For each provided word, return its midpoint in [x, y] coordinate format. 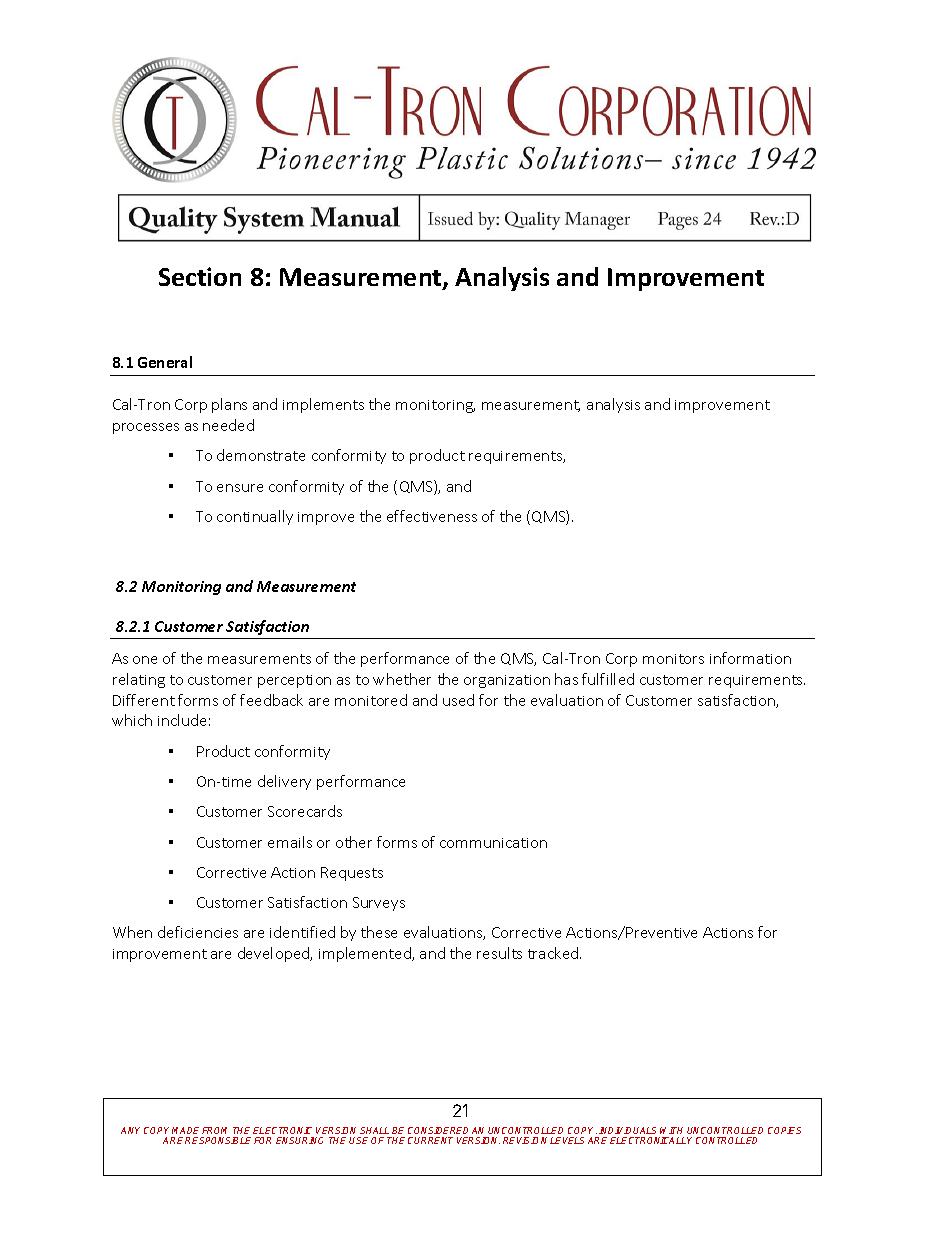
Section [200, 276]
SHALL [374, 1130]
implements [323, 405]
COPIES [784, 1130]
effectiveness [432, 516]
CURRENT [430, 1140]
